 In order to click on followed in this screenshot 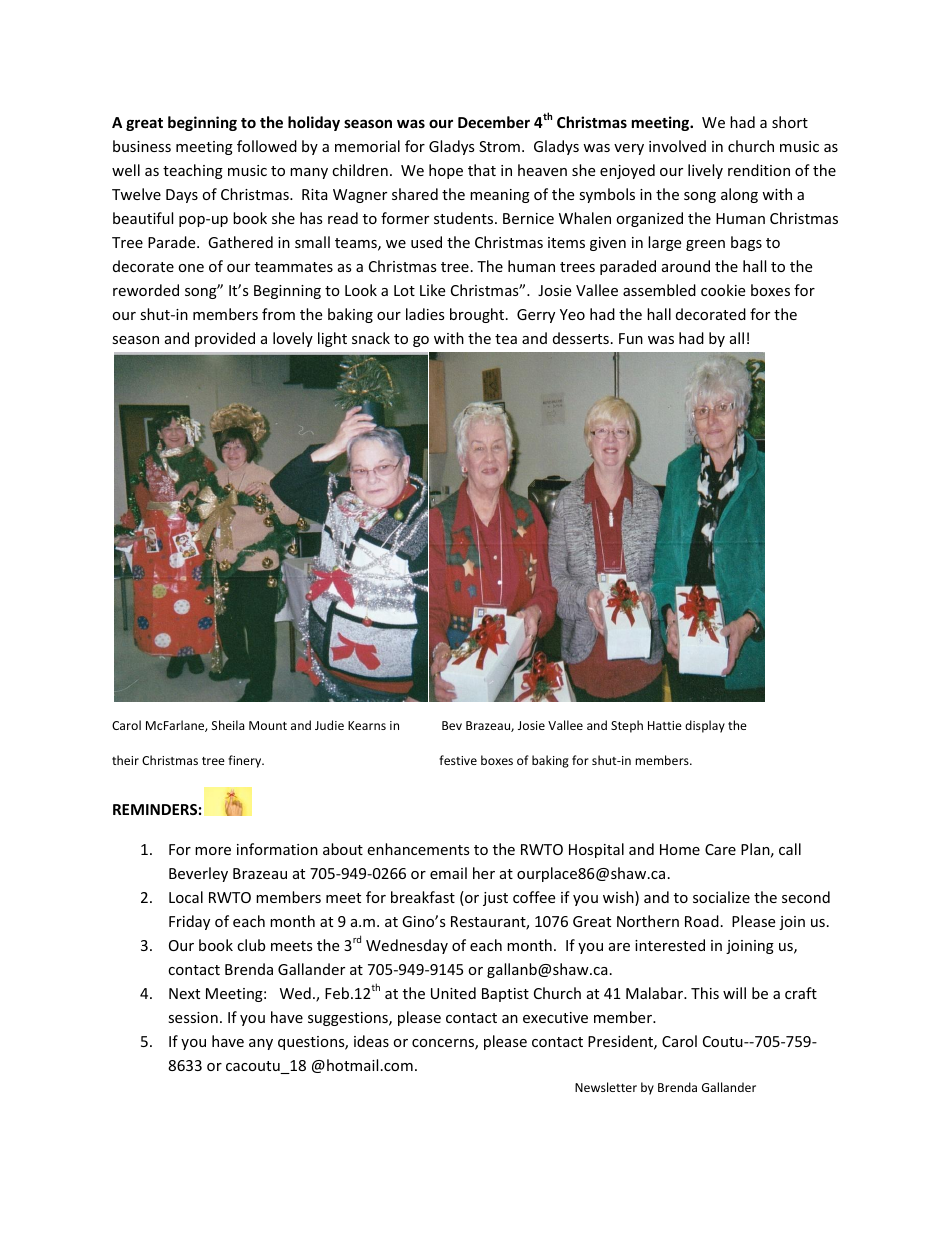, I will do `click(267, 146)`.
